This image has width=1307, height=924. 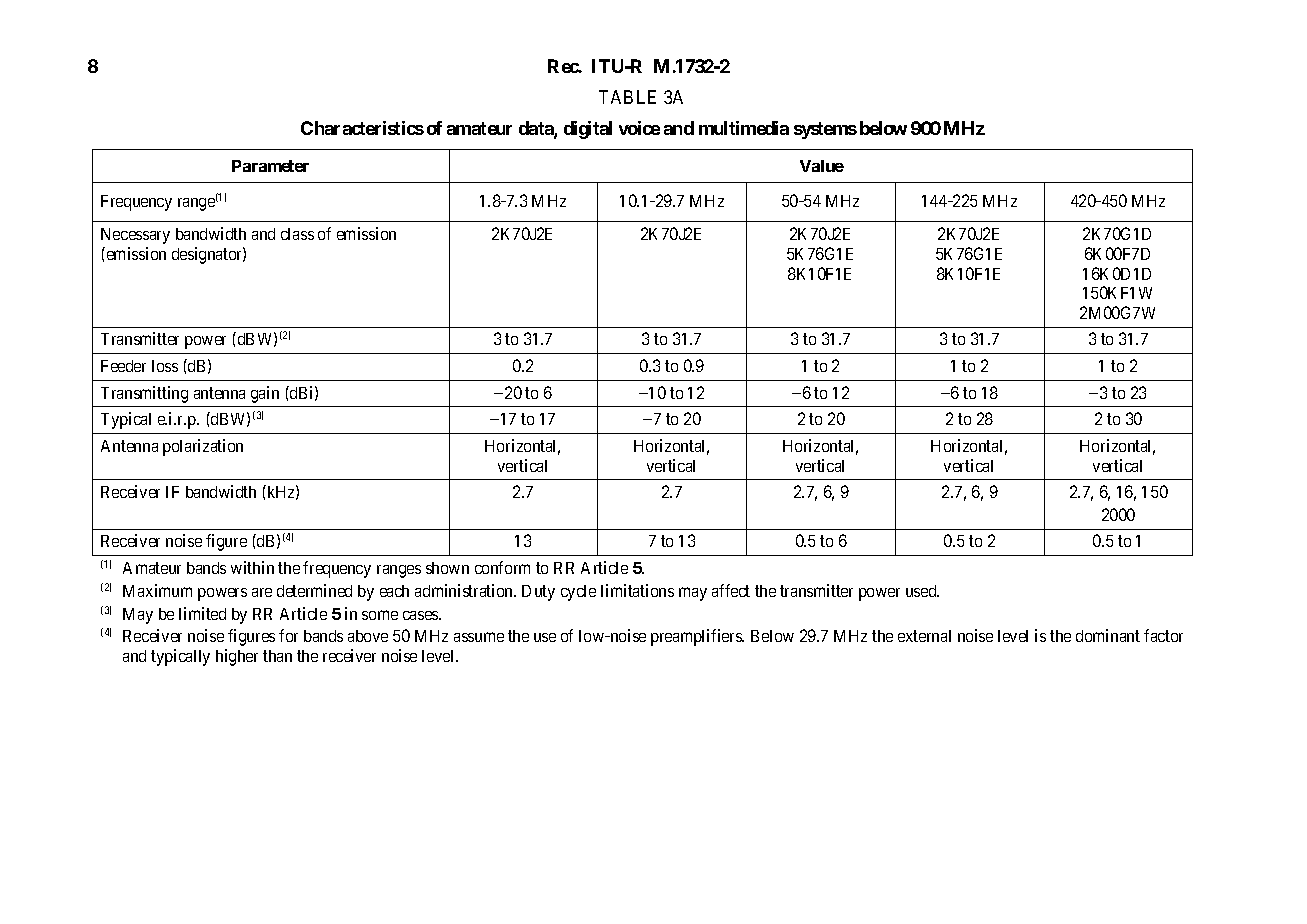 I want to click on voice, so click(x=639, y=128).
